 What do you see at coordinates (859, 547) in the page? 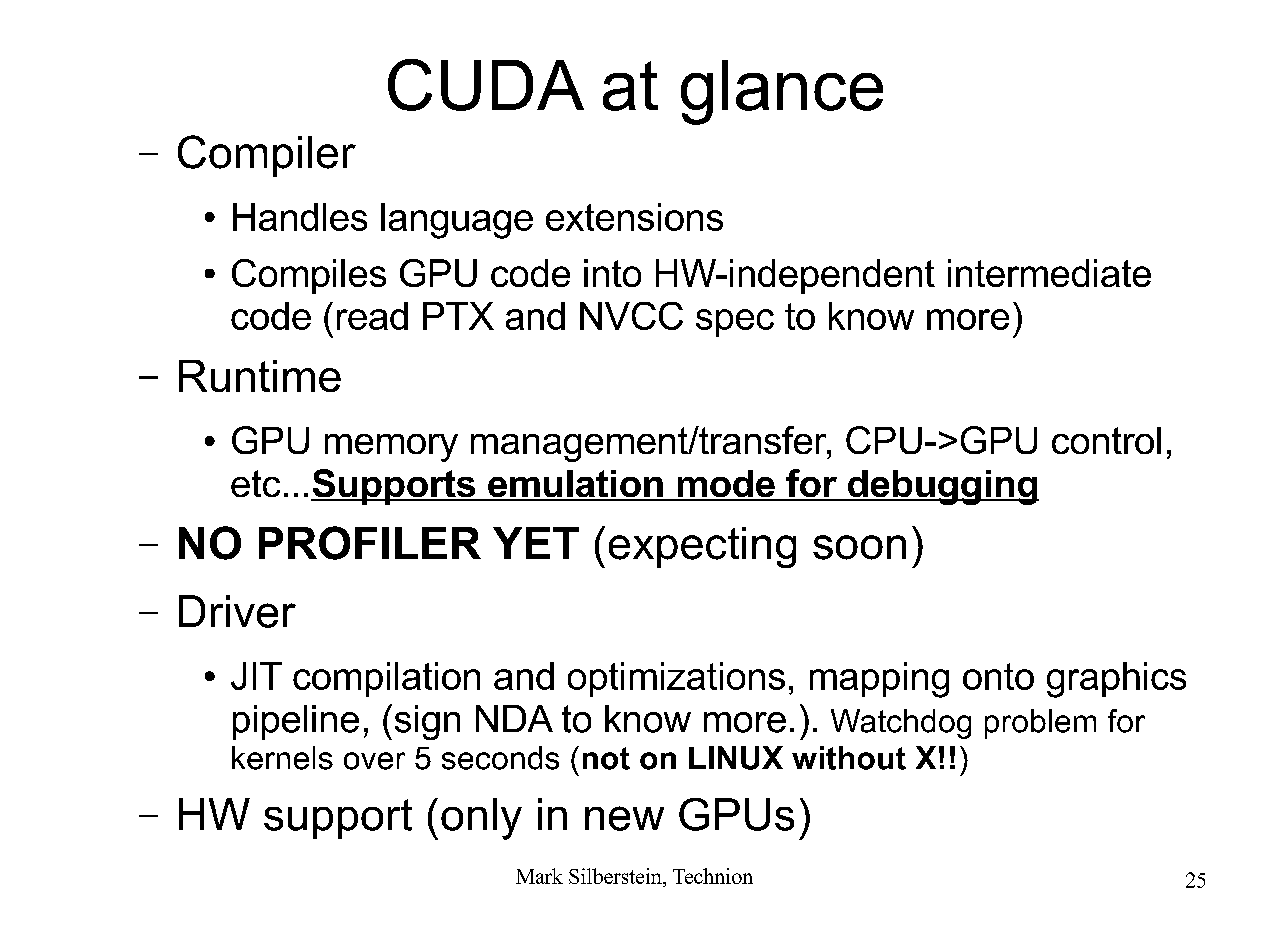
I see `soon` at bounding box center [859, 547].
